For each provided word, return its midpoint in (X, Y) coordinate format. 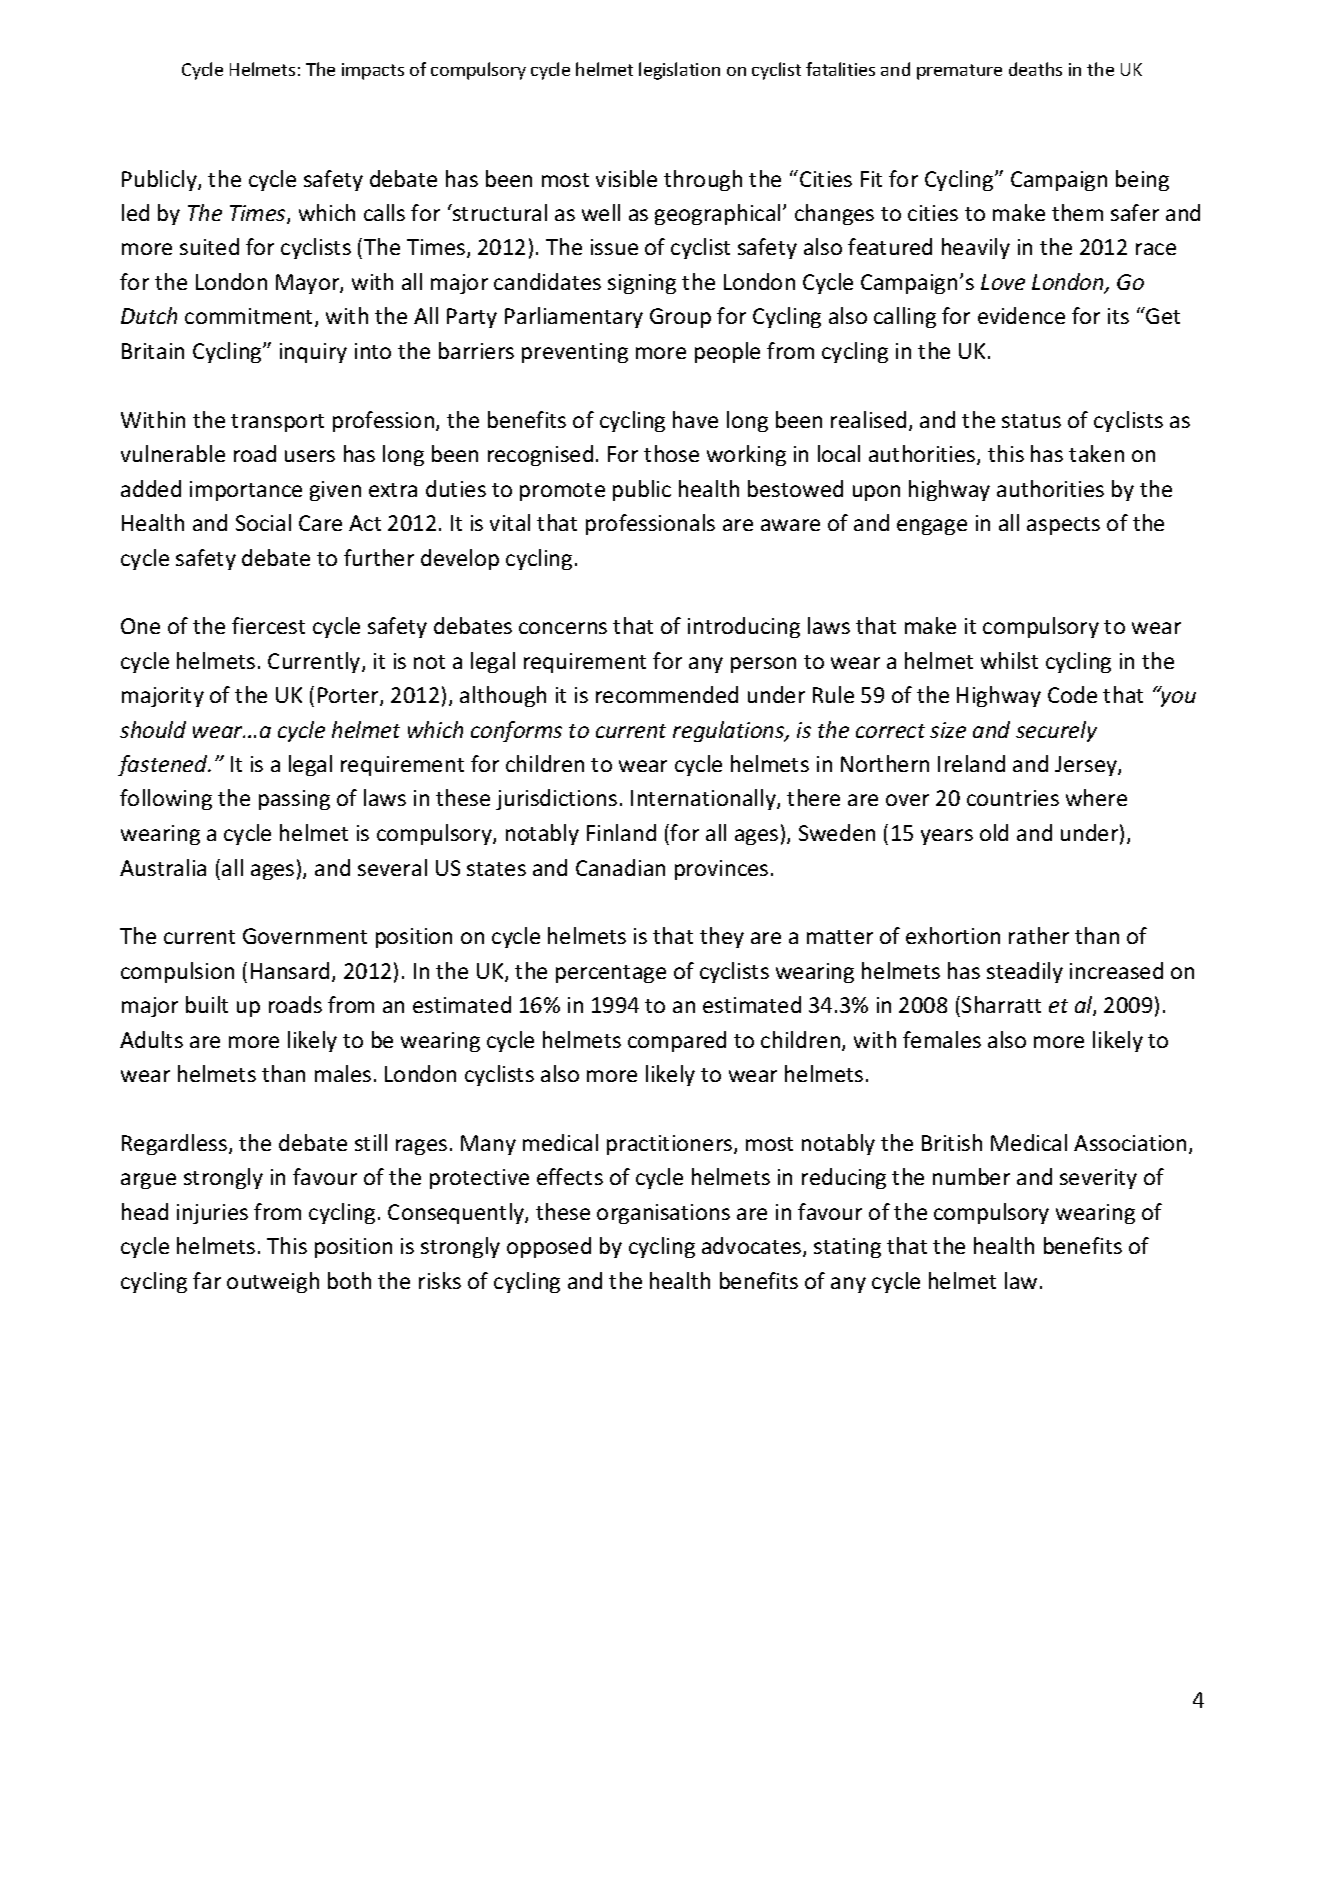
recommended (667, 694)
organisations (663, 1214)
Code (1072, 694)
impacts (373, 71)
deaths (1035, 69)
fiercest (268, 625)
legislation (679, 71)
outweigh (273, 1282)
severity (1098, 1179)
